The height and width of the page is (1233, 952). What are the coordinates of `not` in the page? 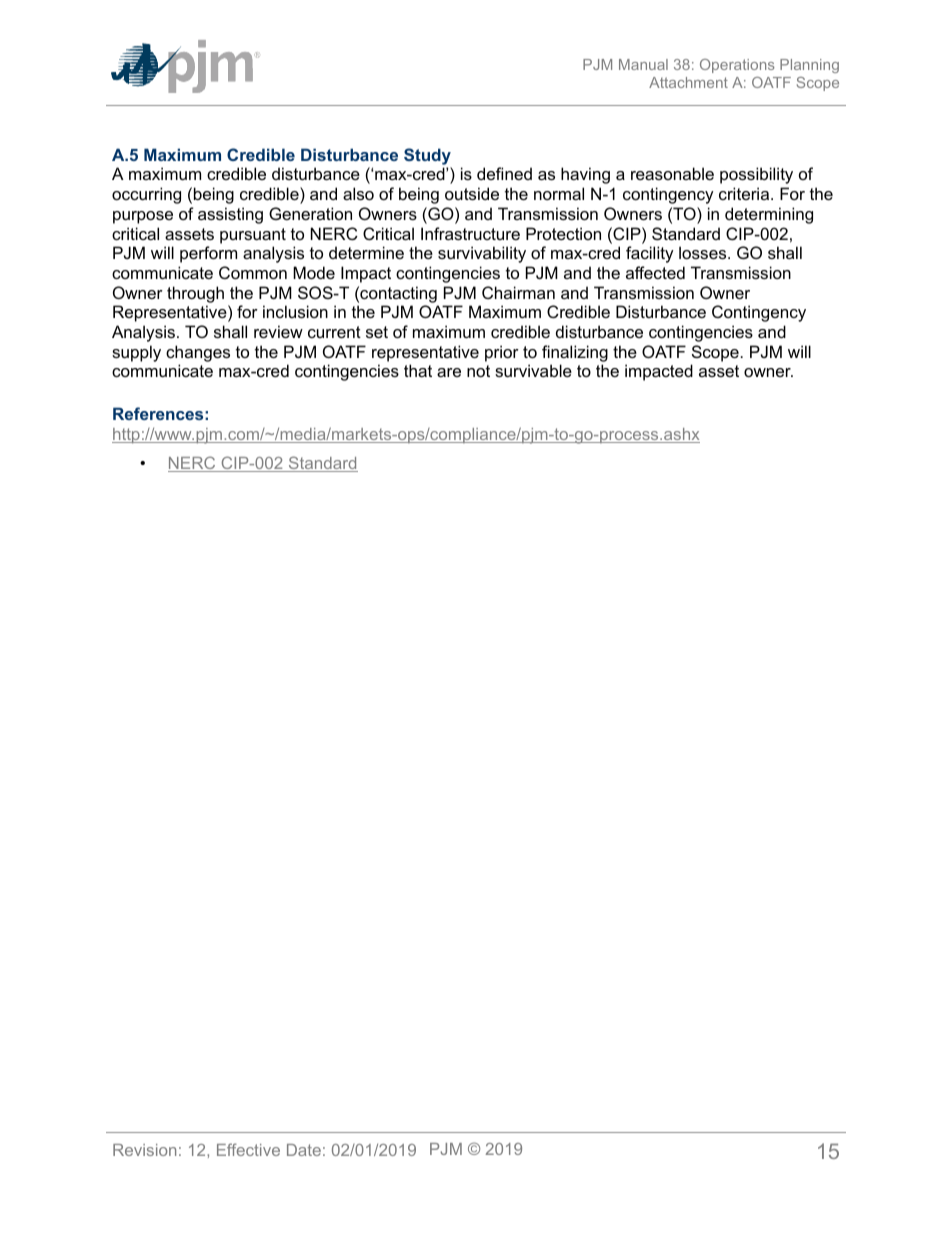 It's located at (478, 371).
